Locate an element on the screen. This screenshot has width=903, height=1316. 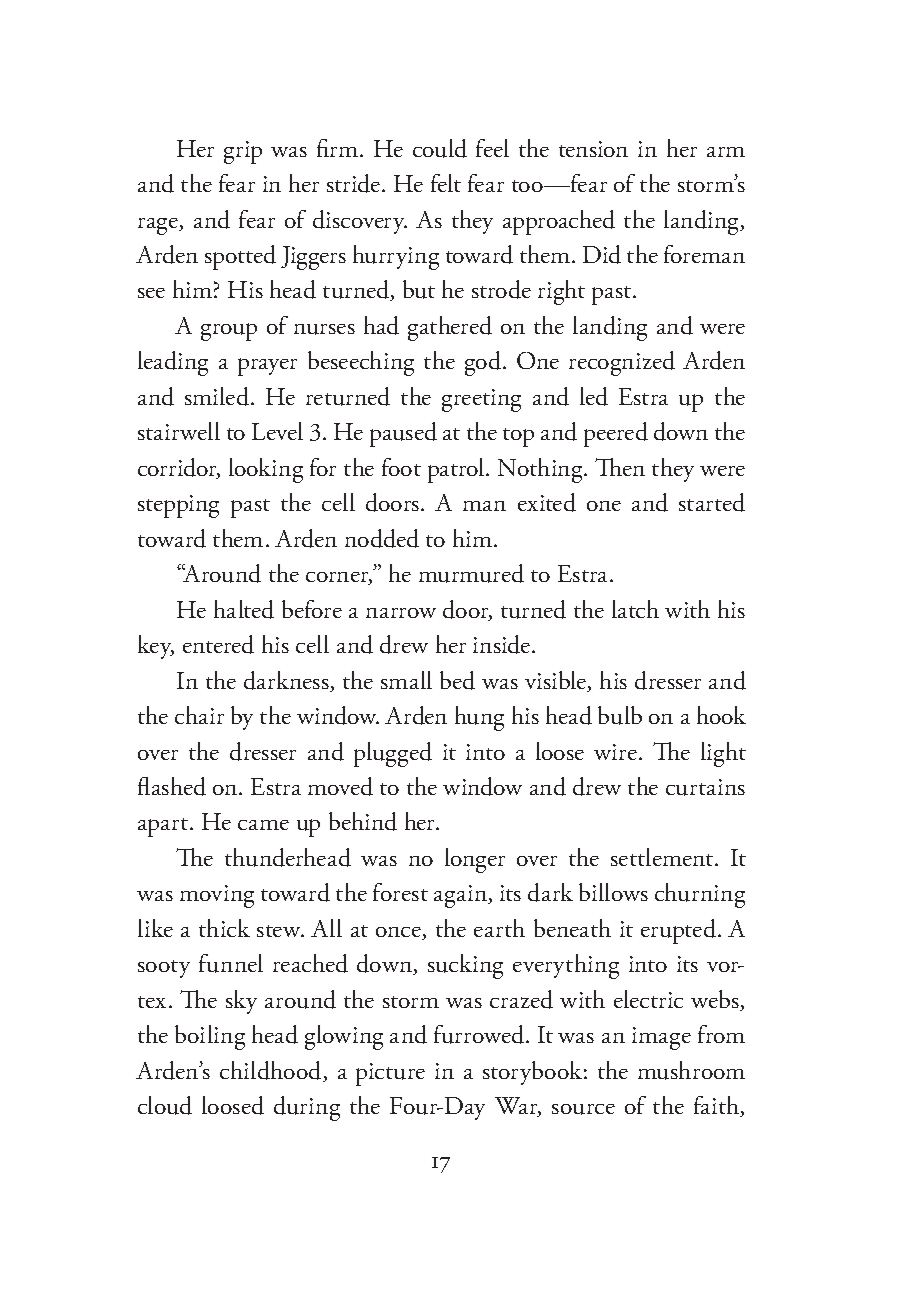
tension is located at coordinates (593, 149).
